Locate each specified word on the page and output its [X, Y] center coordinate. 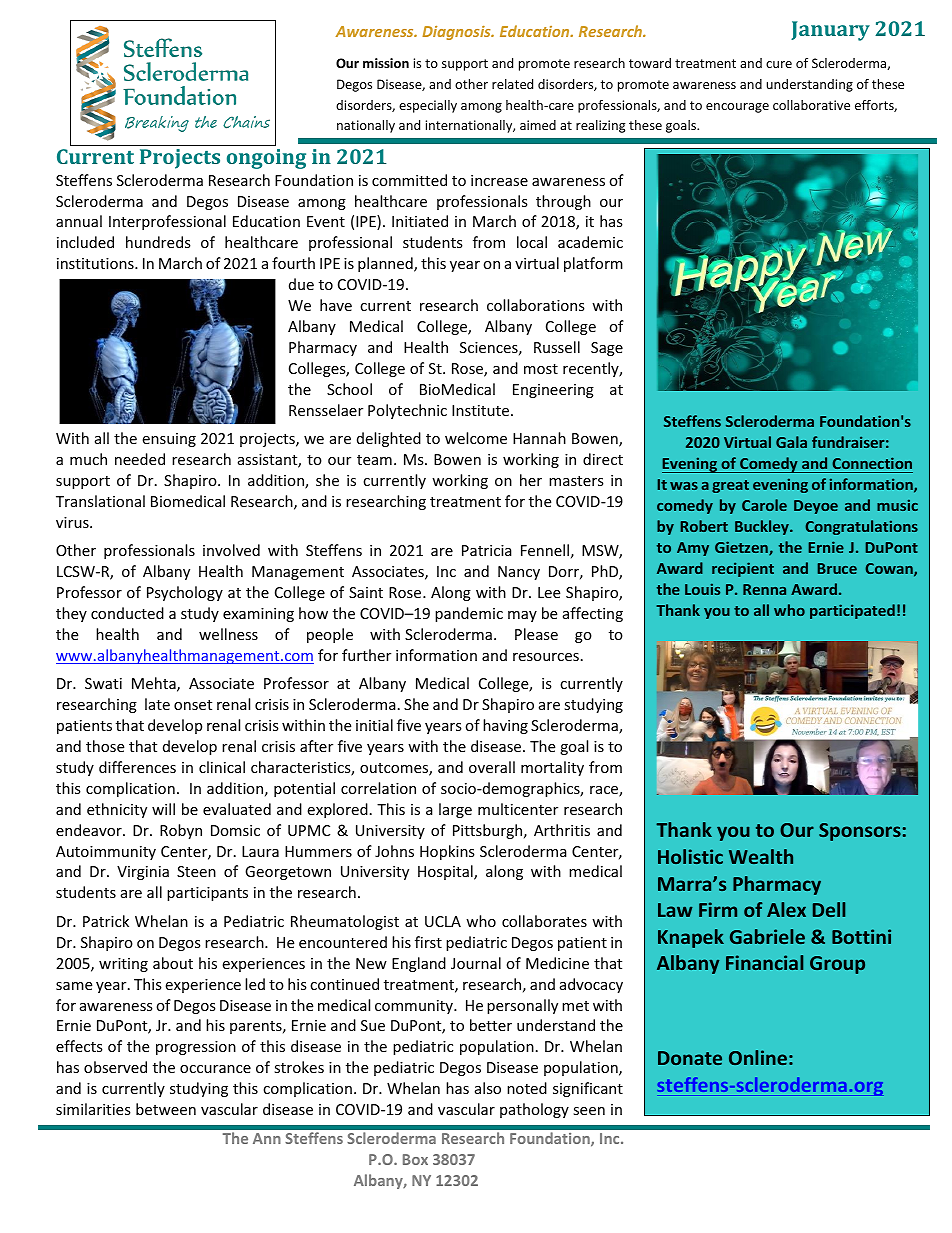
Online [758, 1057]
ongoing [266, 159]
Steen [196, 871]
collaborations [536, 305]
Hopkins [447, 852]
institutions [96, 263]
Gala [791, 442]
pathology [534, 1110]
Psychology [185, 593]
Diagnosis [457, 33]
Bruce [837, 568]
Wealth [761, 856]
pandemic [469, 614]
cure [779, 64]
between [166, 1109]
